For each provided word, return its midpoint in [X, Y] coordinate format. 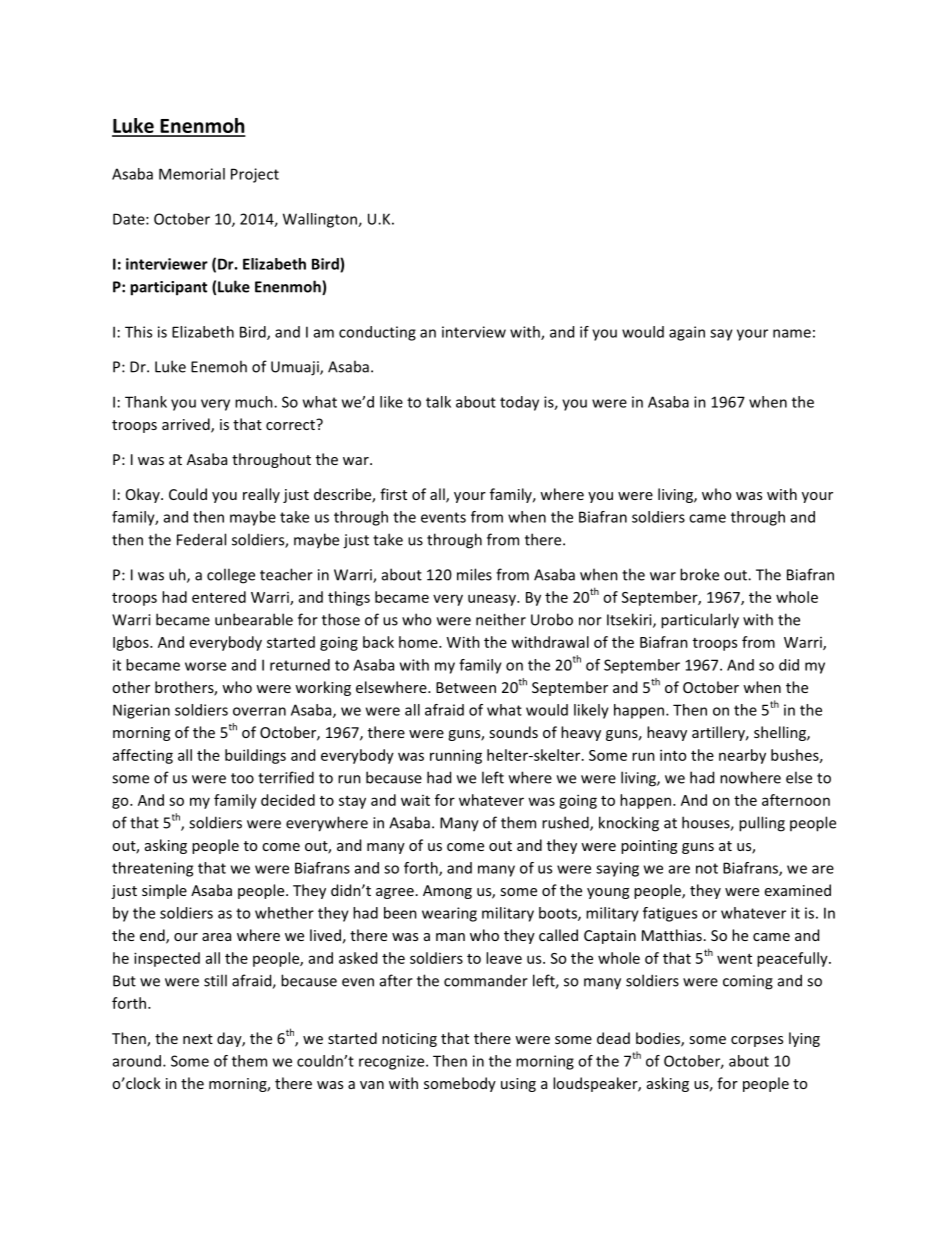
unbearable [254, 619]
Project [255, 175]
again [687, 333]
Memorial [192, 174]
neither [501, 619]
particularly [700, 621]
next [198, 1039]
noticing [409, 1040]
